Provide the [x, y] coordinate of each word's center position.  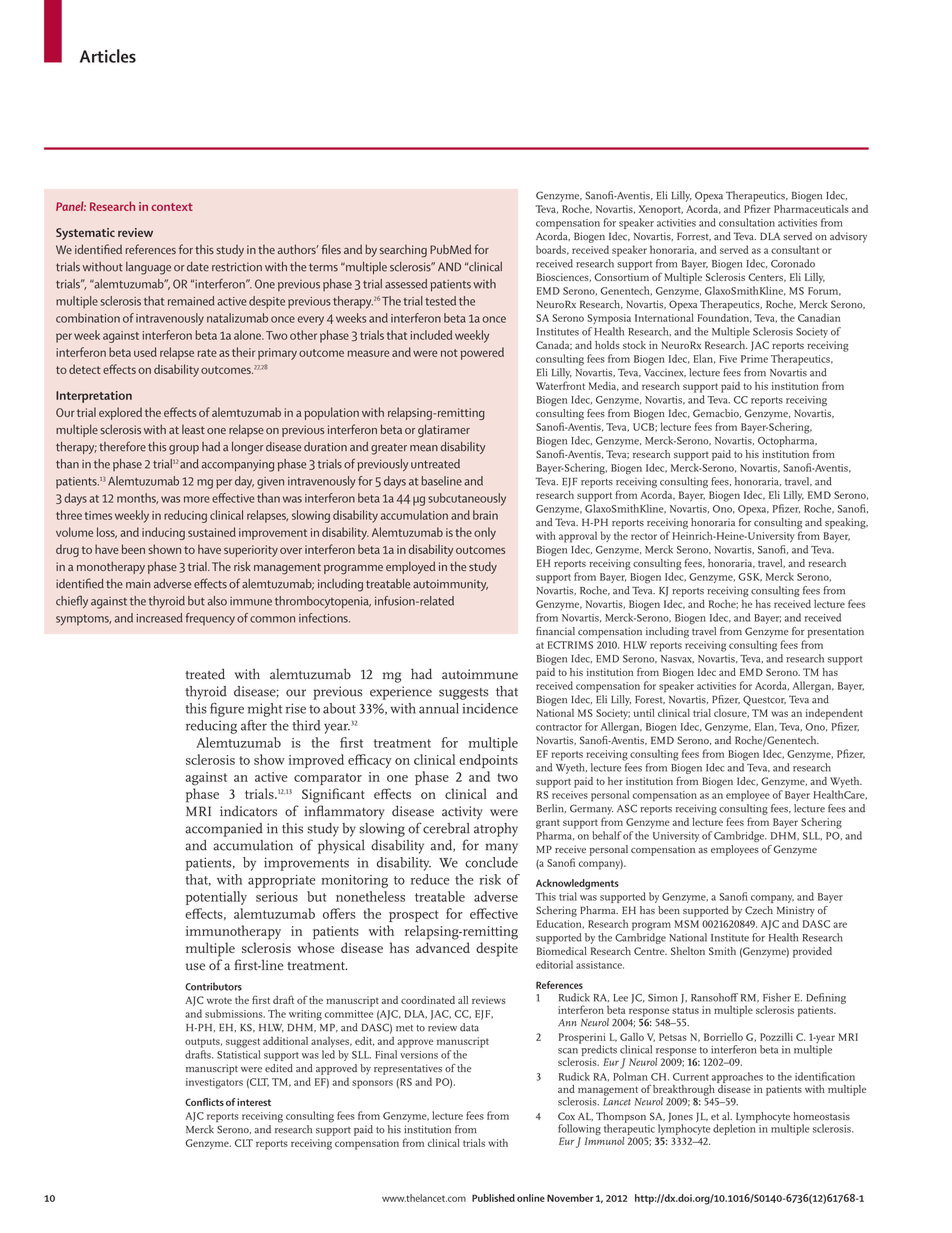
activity [462, 813]
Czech [759, 910]
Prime [754, 359]
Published [493, 1198]
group [184, 450]
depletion [735, 1128]
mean [424, 448]
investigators [214, 1083]
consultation [747, 222]
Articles [108, 56]
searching [403, 251]
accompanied [224, 830]
